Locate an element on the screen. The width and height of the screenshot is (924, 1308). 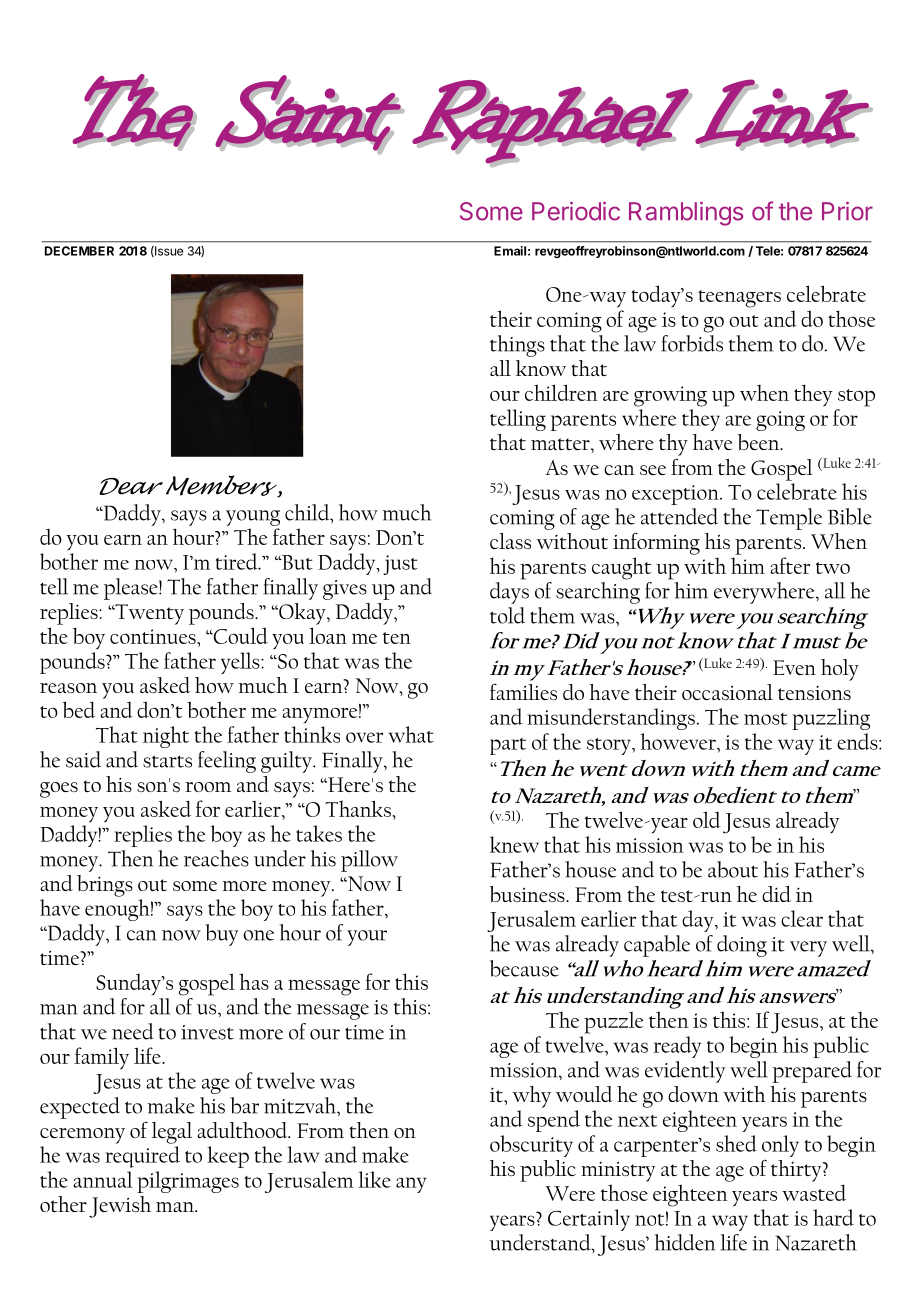
Periodic is located at coordinates (576, 211).
